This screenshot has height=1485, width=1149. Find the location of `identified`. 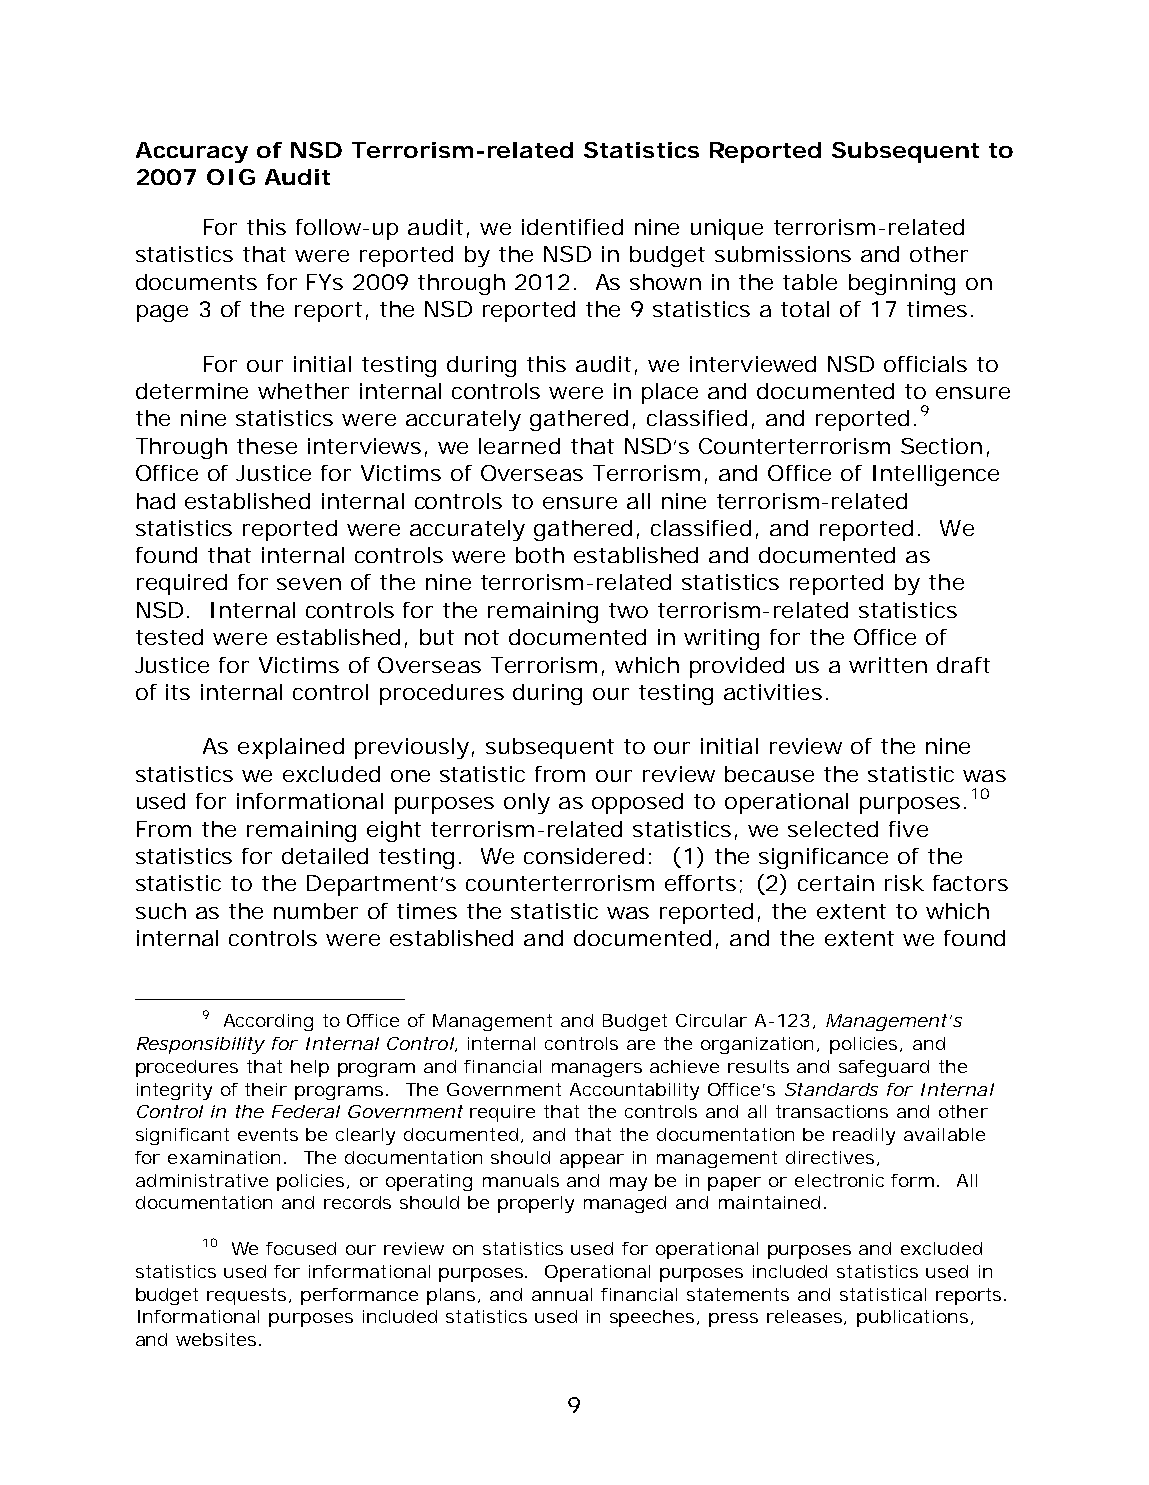

identified is located at coordinates (572, 227).
